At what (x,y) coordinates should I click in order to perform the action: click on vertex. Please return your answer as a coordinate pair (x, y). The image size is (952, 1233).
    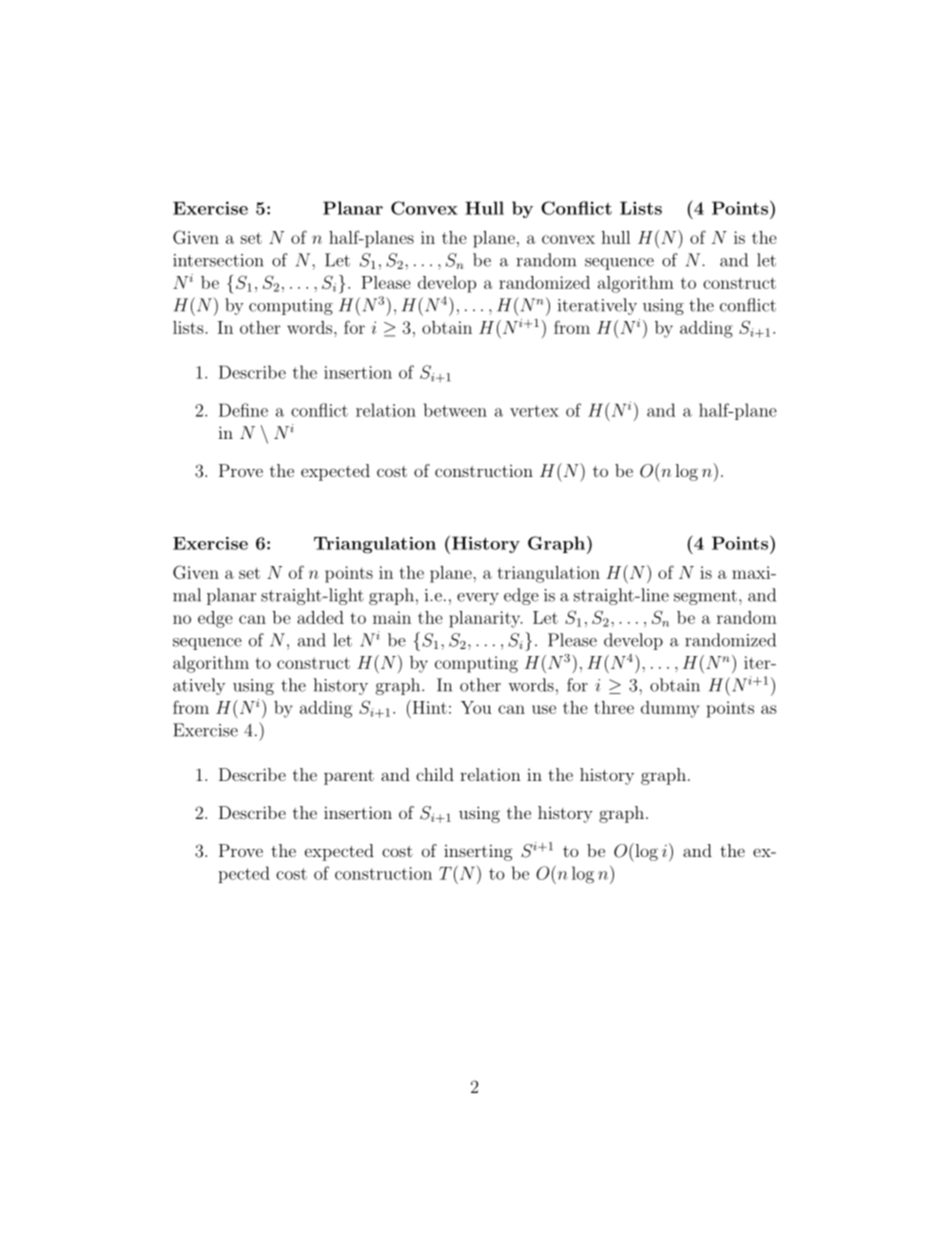
    Looking at the image, I should click on (534, 411).
